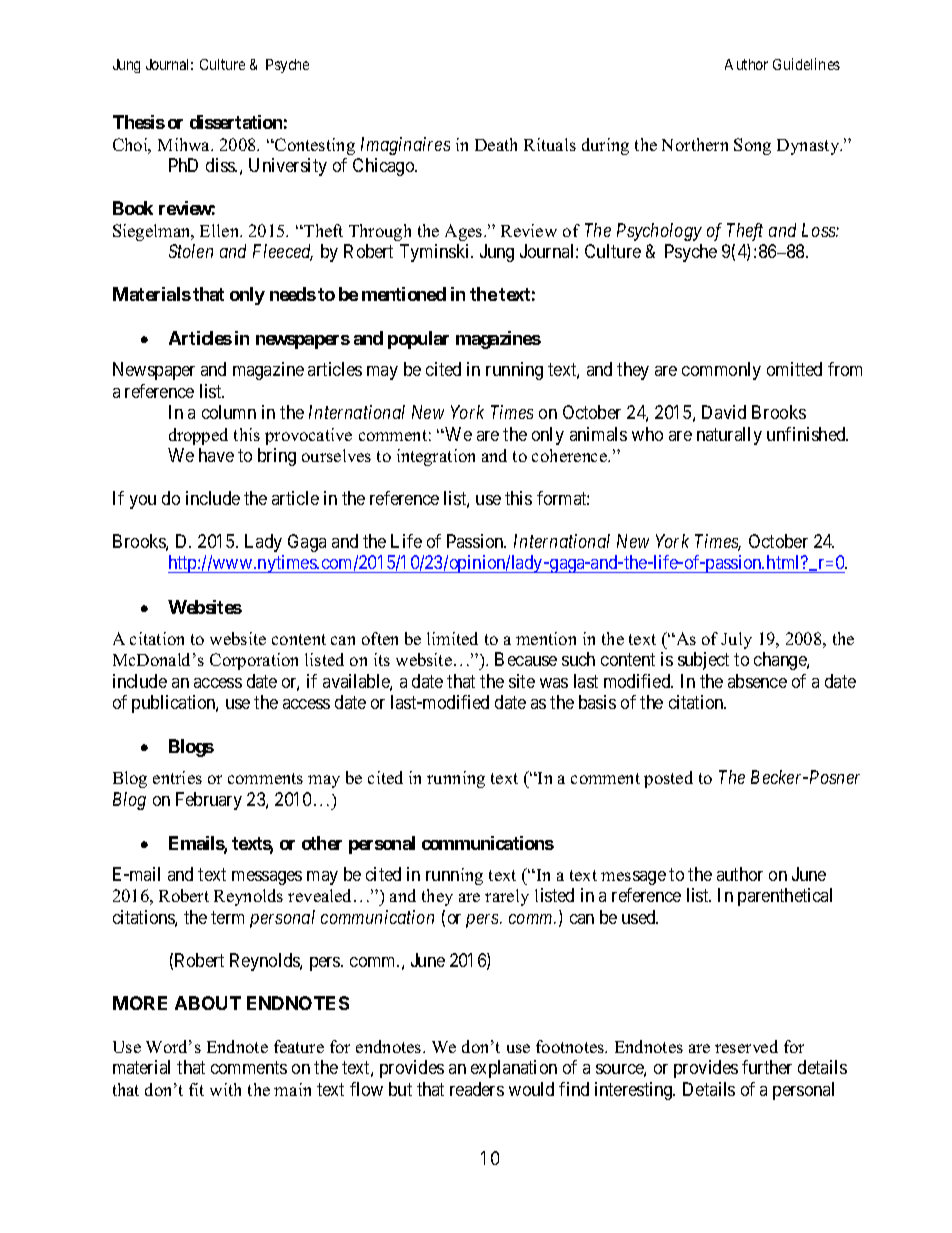 The image size is (952, 1233). I want to click on further, so click(767, 1067).
